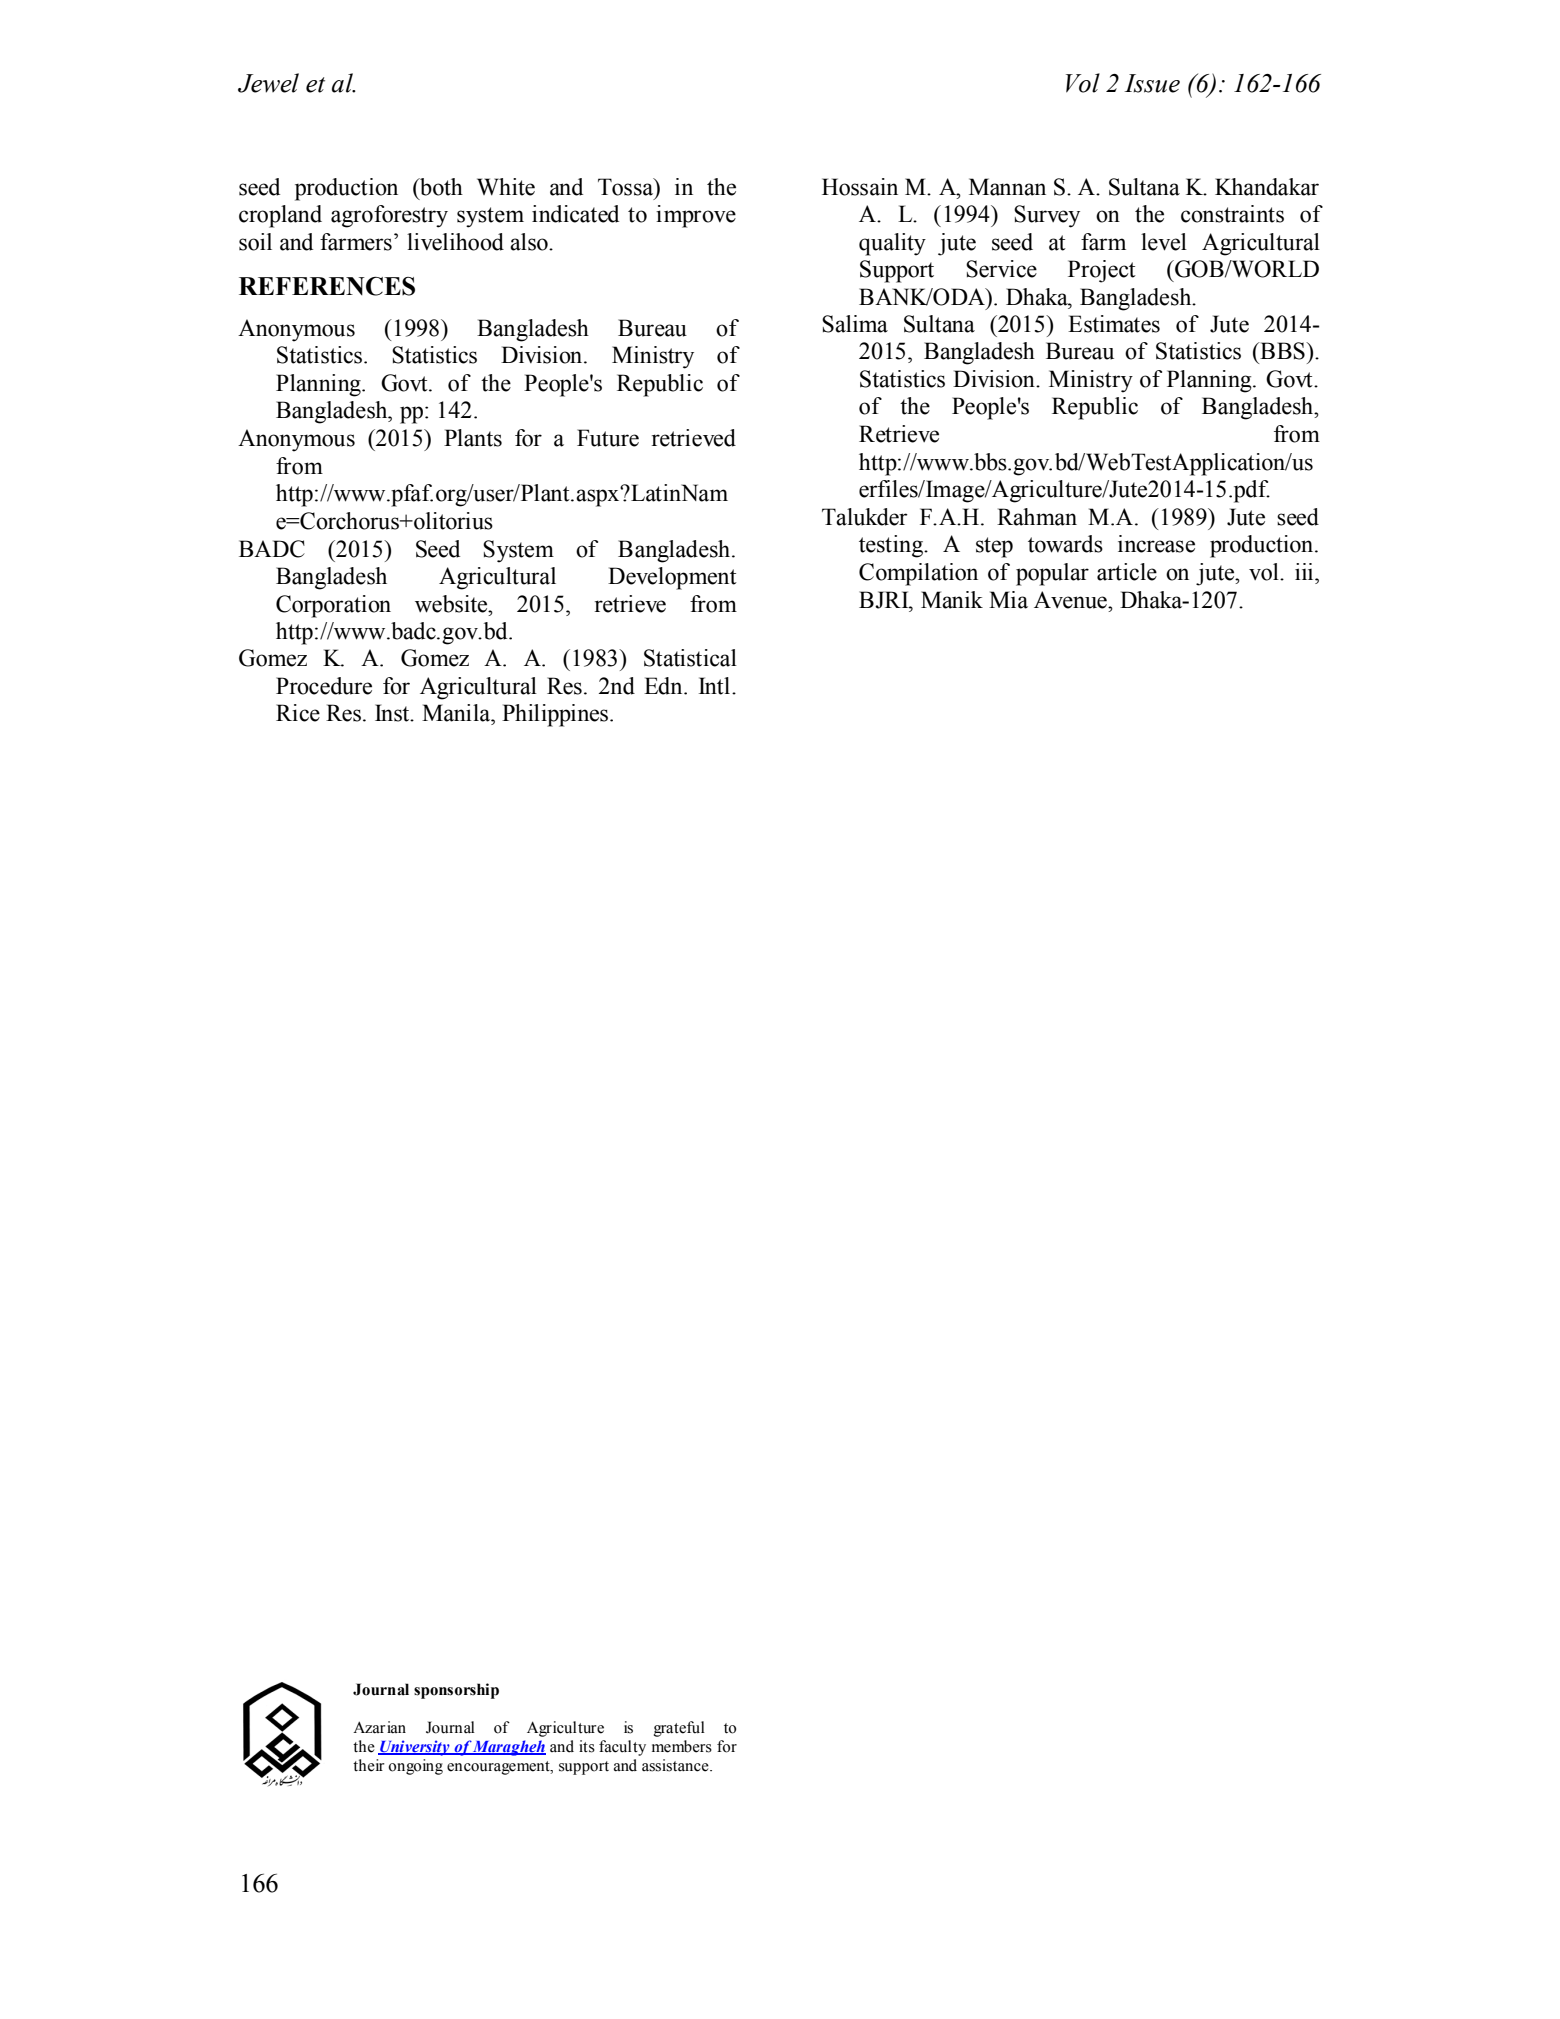  Describe the element at coordinates (682, 1746) in the image. I see `members` at that location.
